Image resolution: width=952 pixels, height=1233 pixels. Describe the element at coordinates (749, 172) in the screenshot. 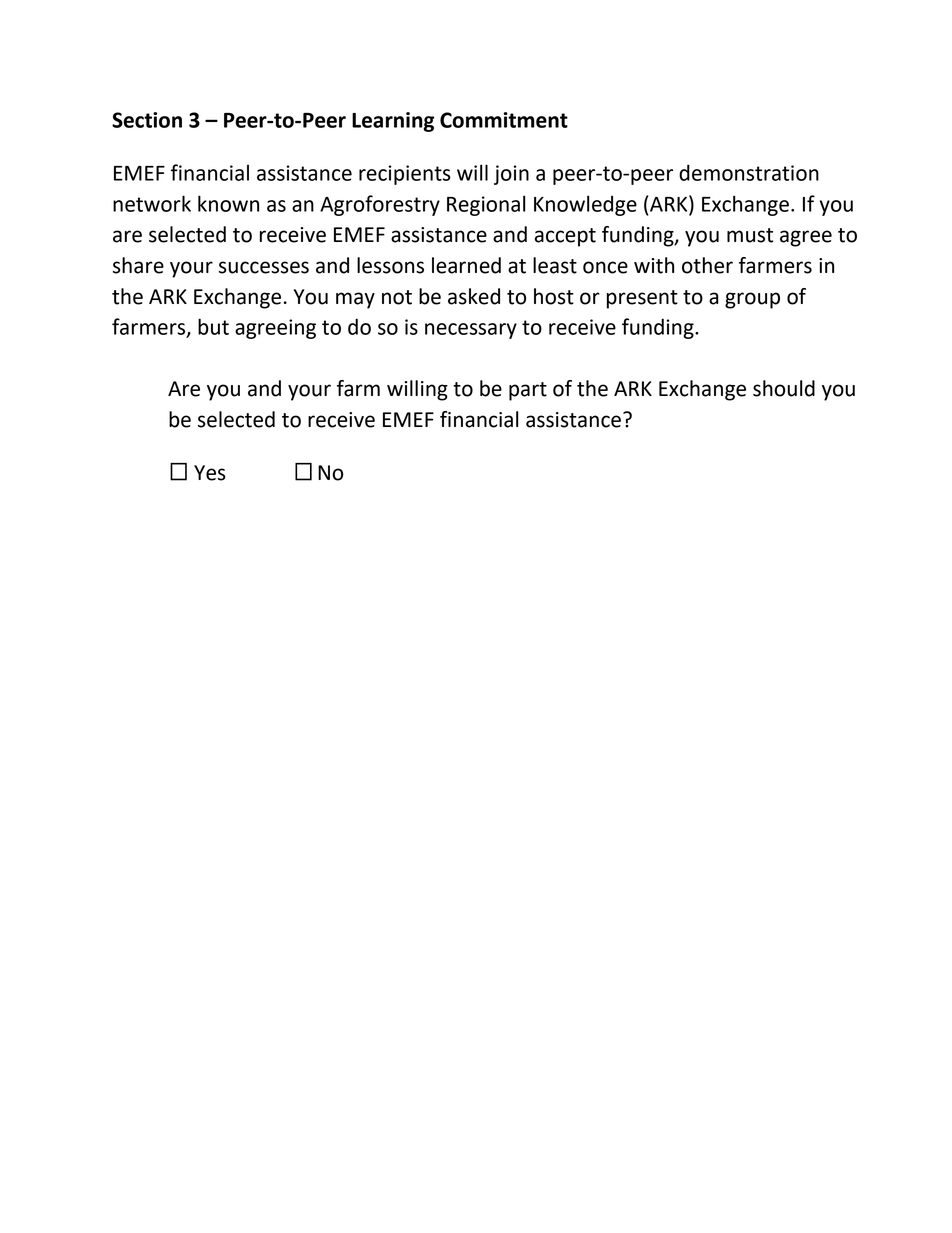

I see `demonstration` at that location.
